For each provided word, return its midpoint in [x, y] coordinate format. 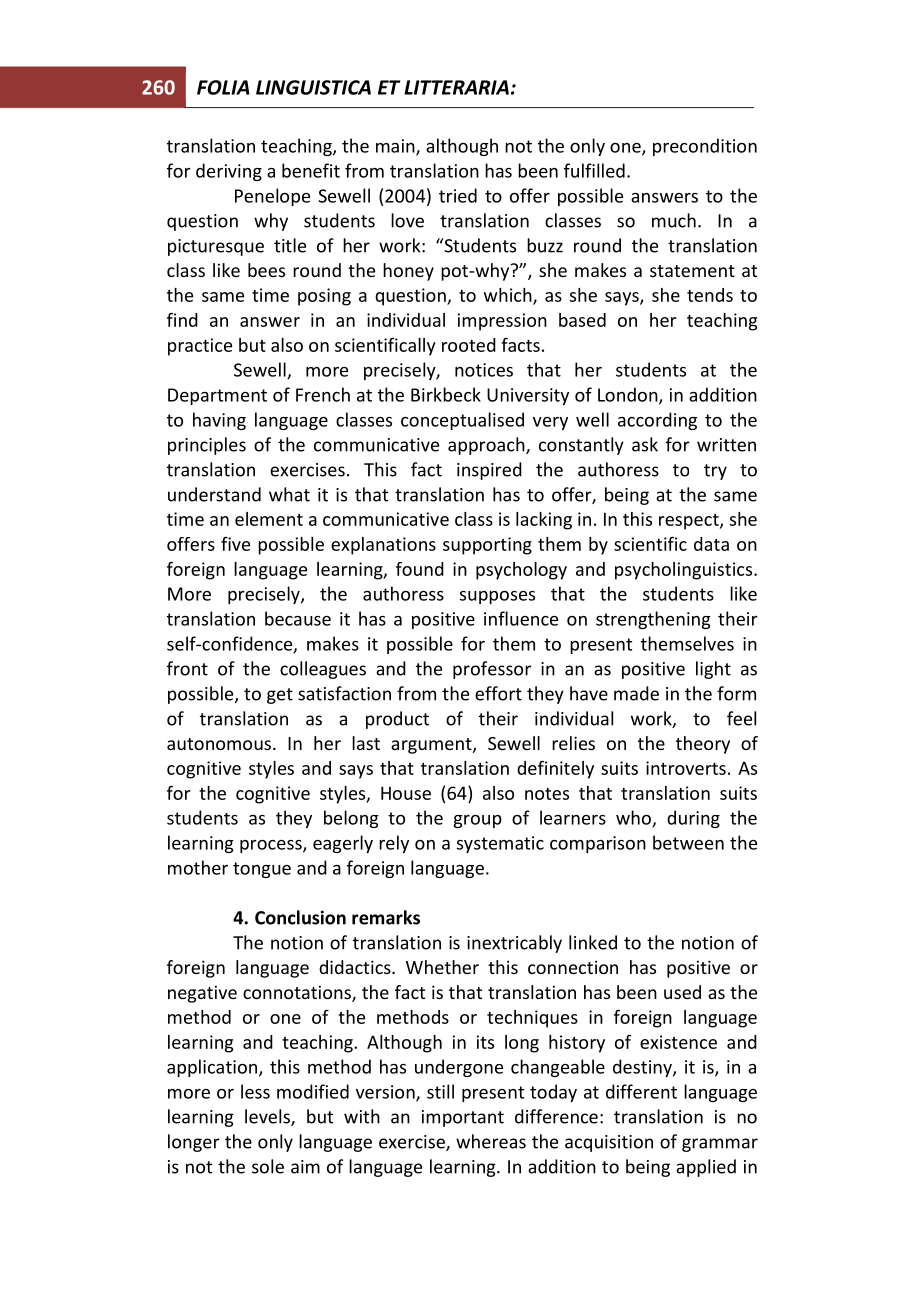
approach [487, 446]
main [396, 147]
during [693, 819]
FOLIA [223, 87]
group [478, 821]
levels [268, 1117]
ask [645, 444]
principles [207, 446]
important [463, 1118]
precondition [705, 147]
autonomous [219, 744]
